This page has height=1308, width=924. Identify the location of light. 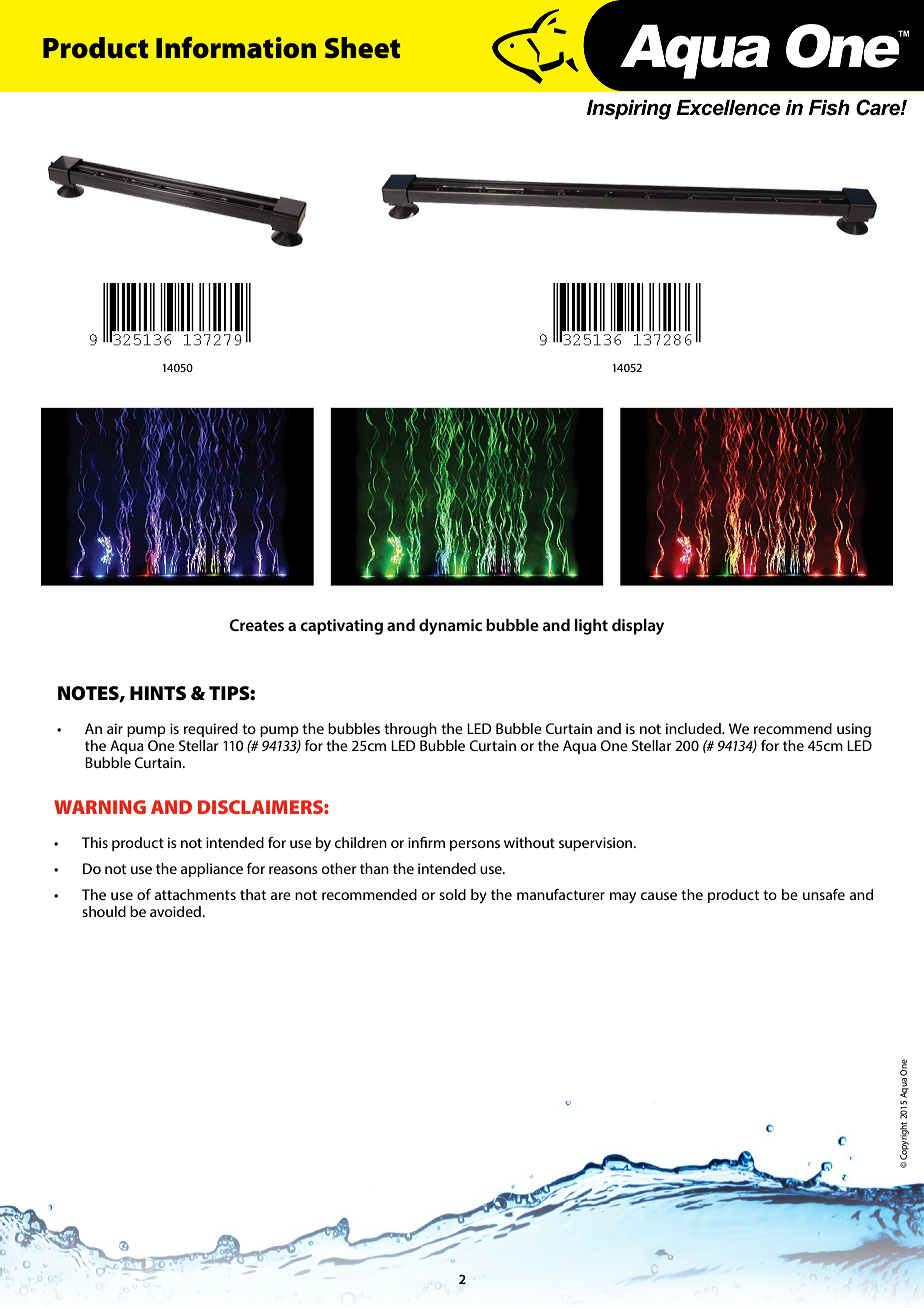
(591, 627).
